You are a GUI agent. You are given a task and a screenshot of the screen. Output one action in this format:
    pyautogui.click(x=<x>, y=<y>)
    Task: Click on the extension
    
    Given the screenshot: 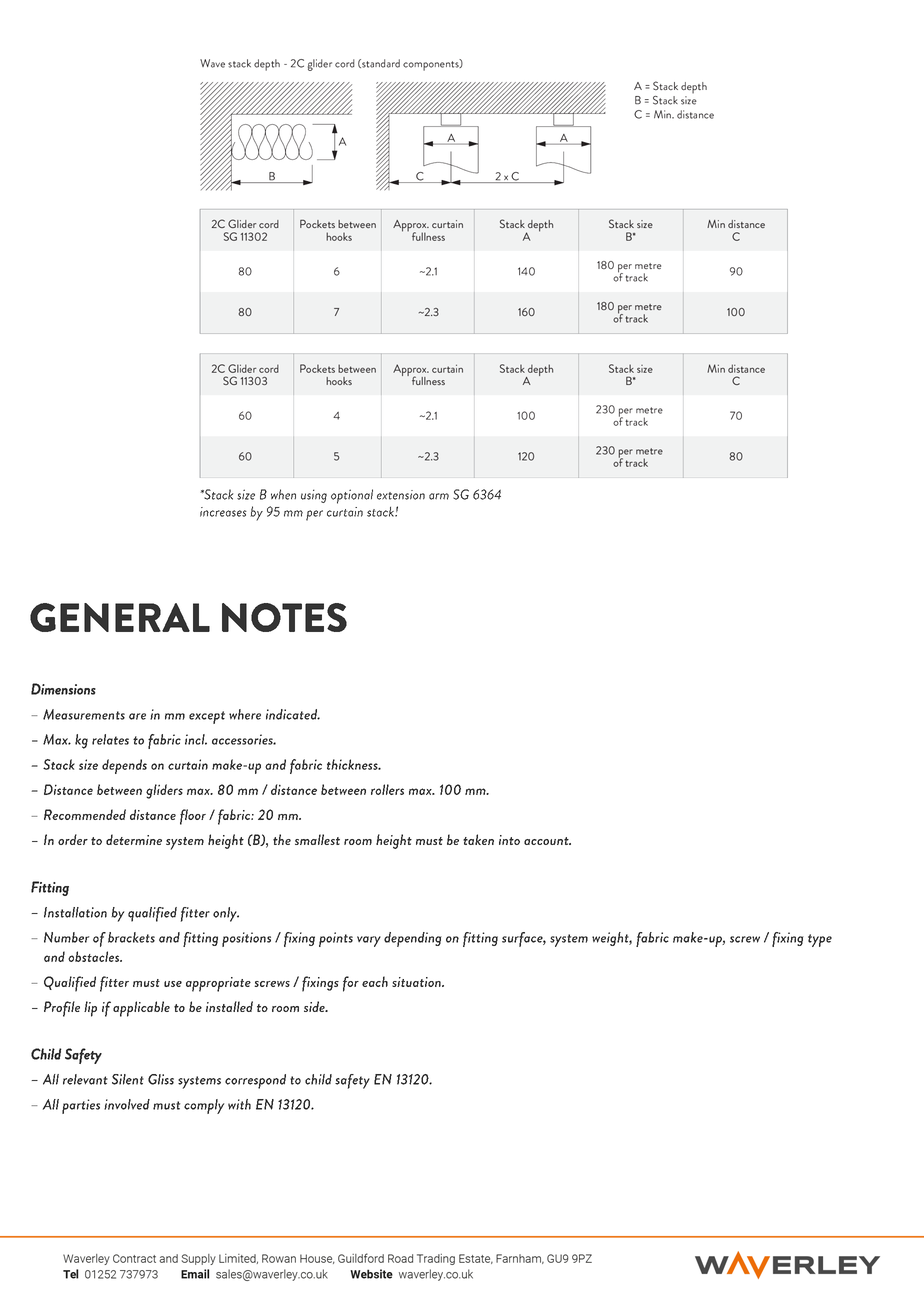 What is the action you would take?
    pyautogui.click(x=401, y=495)
